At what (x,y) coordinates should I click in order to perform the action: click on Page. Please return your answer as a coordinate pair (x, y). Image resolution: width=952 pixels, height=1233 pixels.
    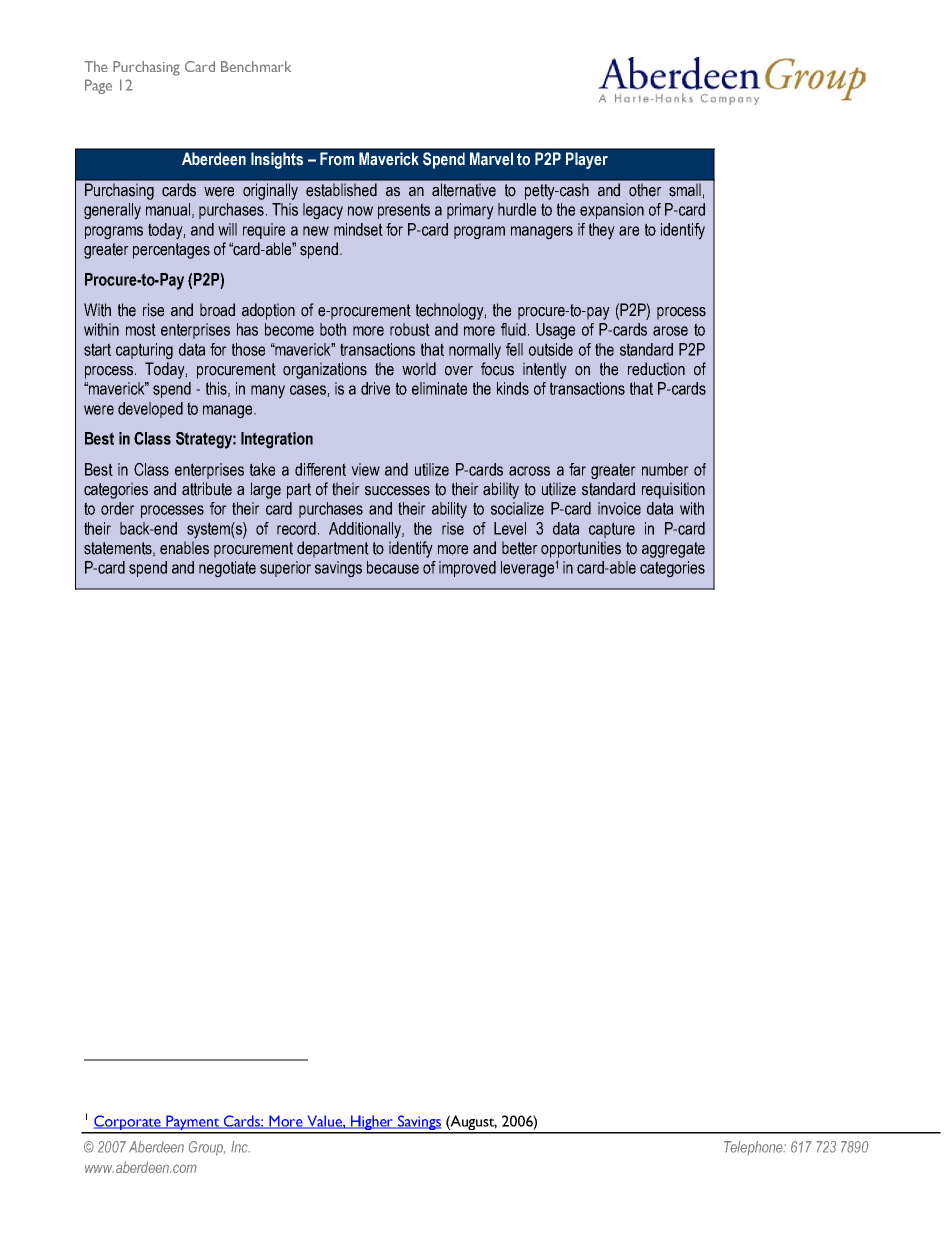
    Looking at the image, I should click on (98, 86).
